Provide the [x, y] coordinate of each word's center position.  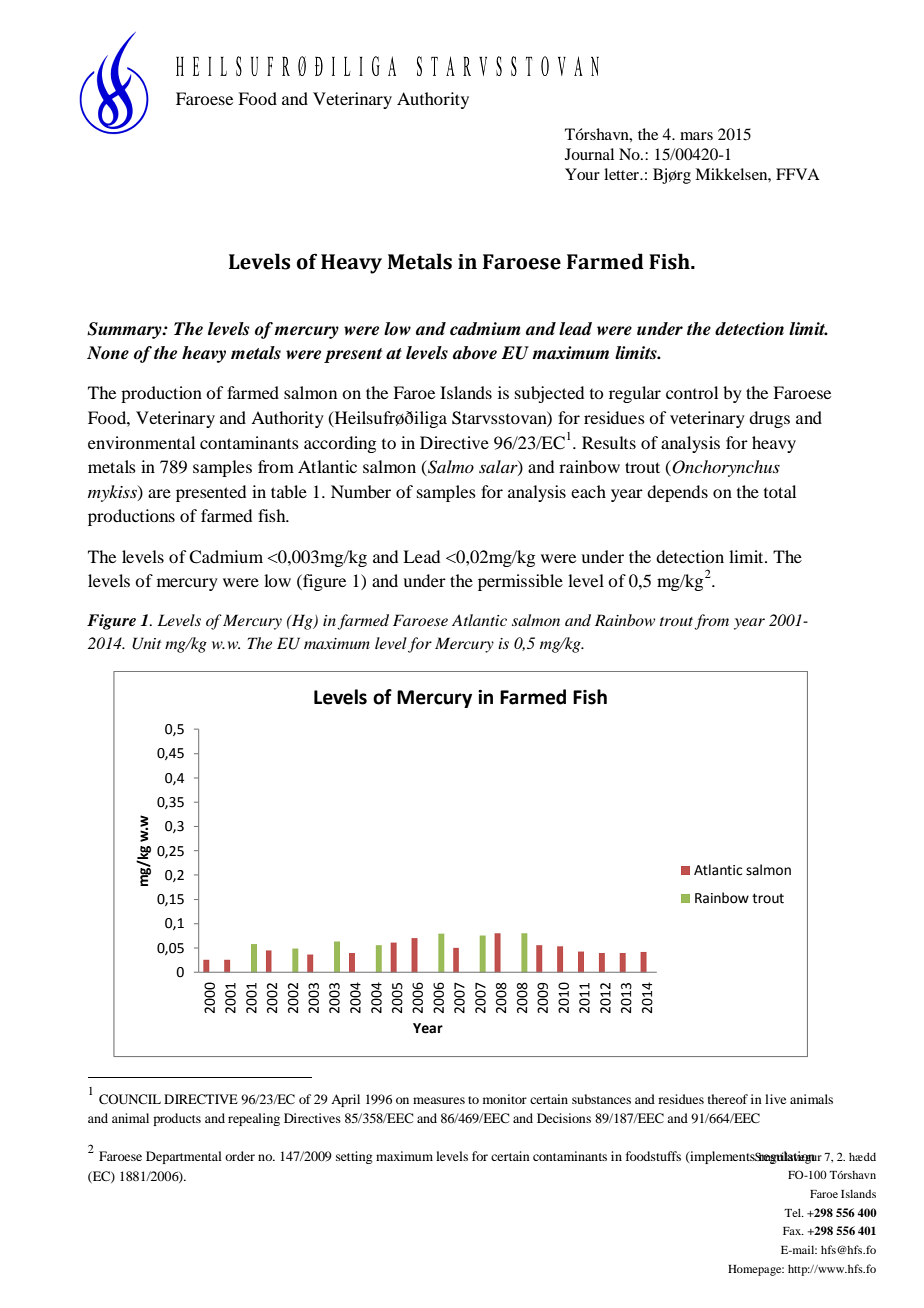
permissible [520, 582]
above [475, 353]
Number [361, 491]
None [108, 353]
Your [582, 174]
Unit [146, 643]
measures [439, 1100]
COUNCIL [130, 1099]
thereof [728, 1099]
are [159, 493]
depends [677, 493]
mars [696, 136]
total [780, 491]
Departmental [184, 1157]
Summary [125, 330]
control [692, 392]
